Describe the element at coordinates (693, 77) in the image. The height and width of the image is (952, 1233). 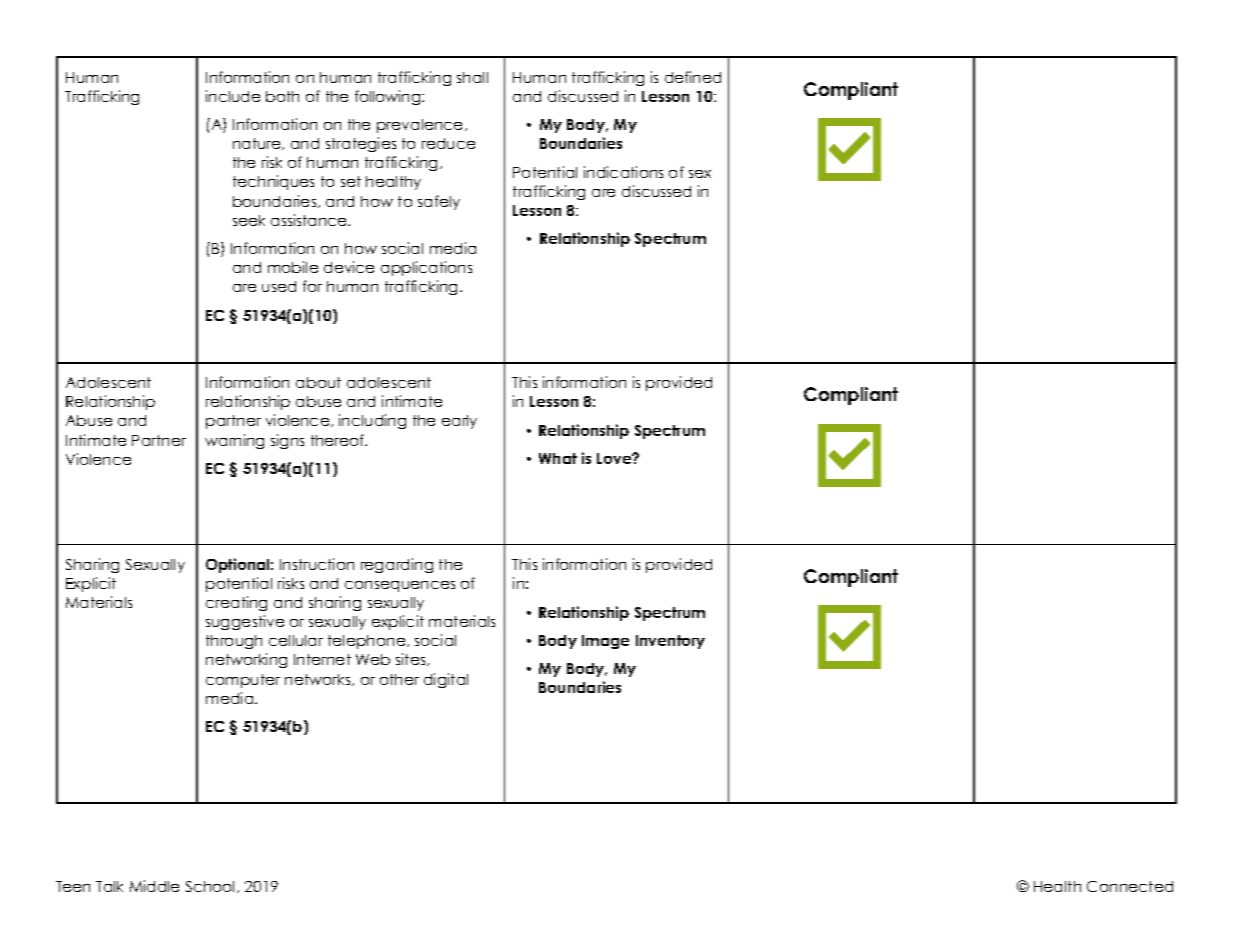
I see `defined` at that location.
